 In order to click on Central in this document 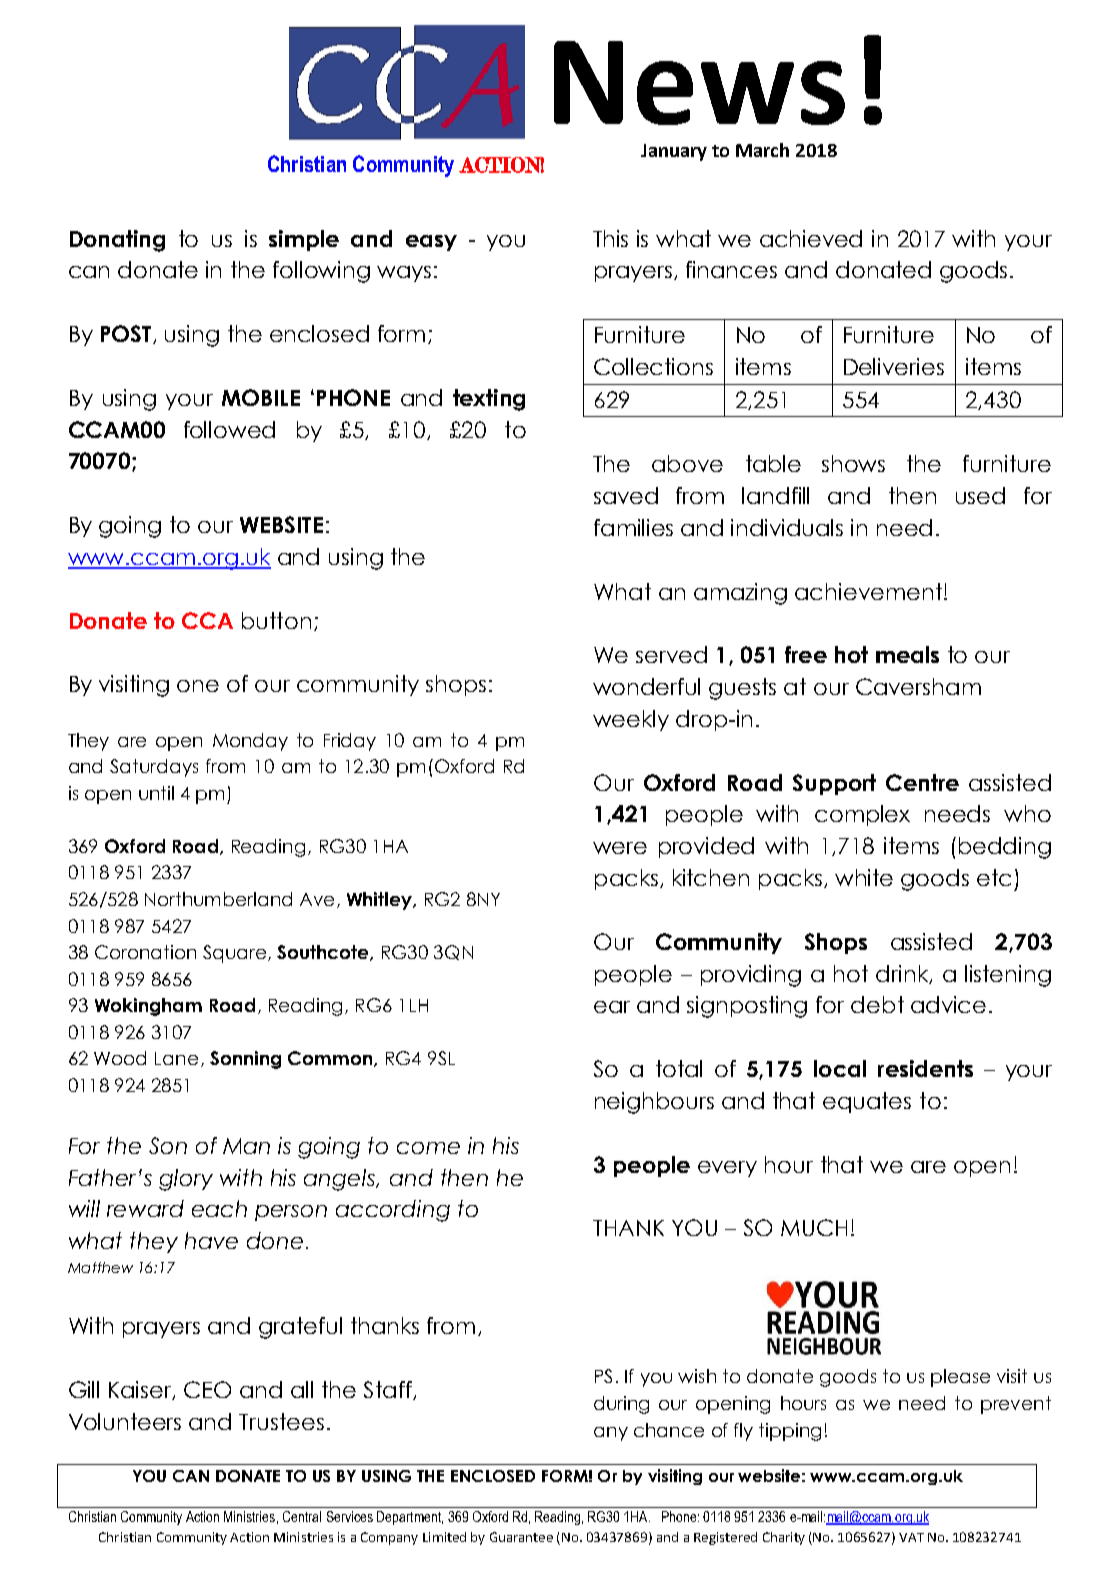, I will do `click(302, 1516)`.
